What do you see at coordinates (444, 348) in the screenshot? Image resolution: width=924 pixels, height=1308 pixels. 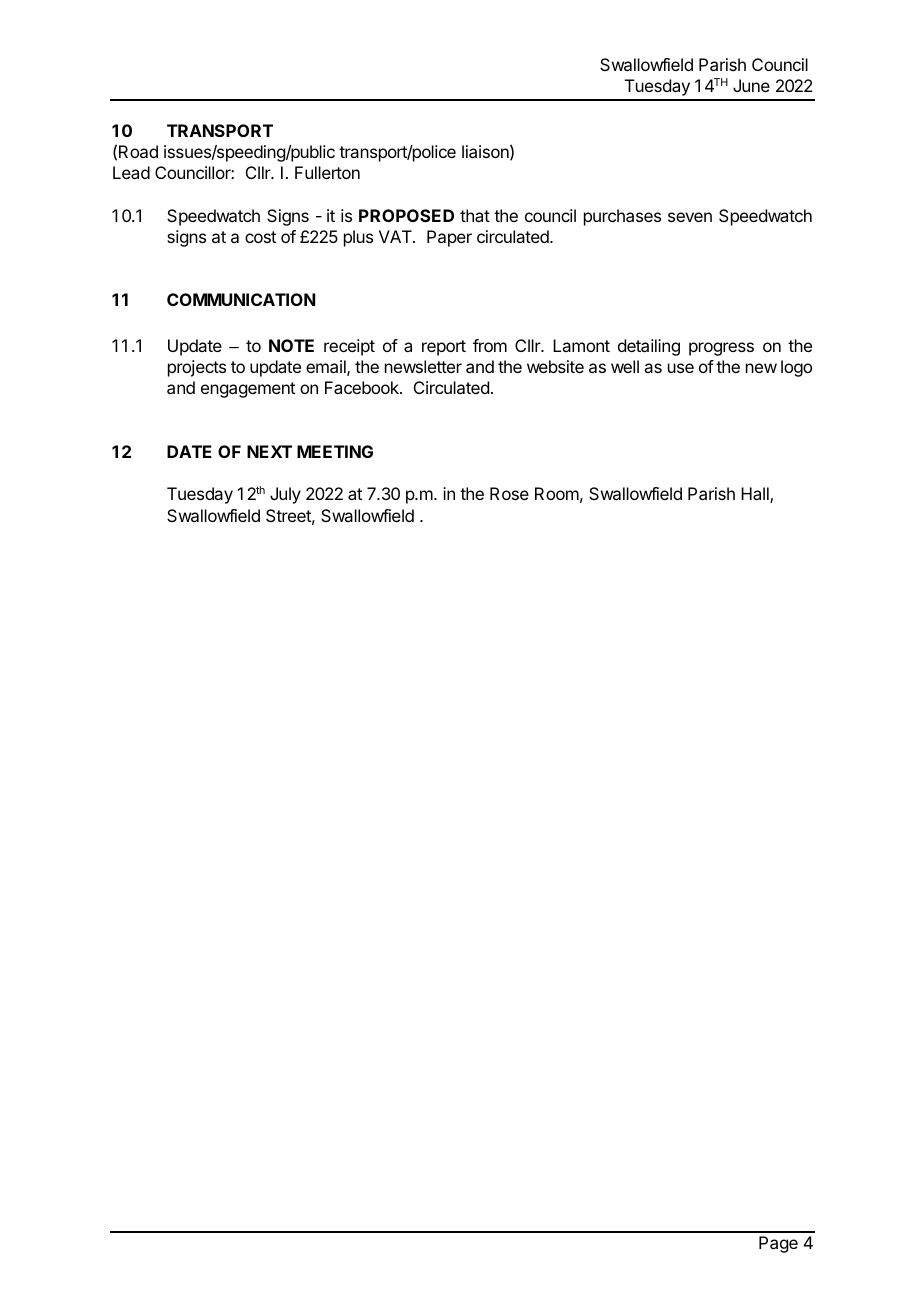 I see `report` at bounding box center [444, 348].
